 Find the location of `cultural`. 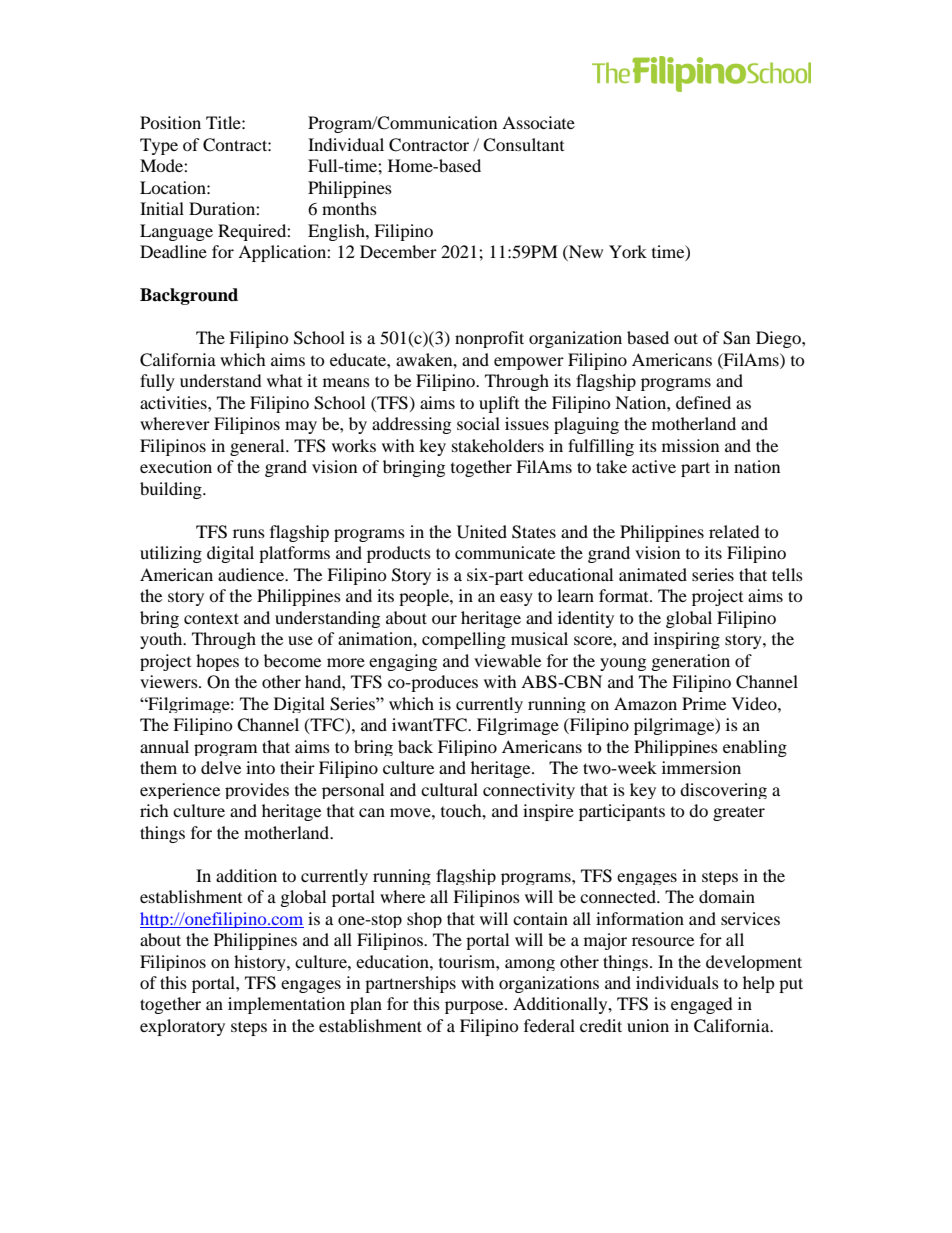

cultural is located at coordinates (449, 789).
